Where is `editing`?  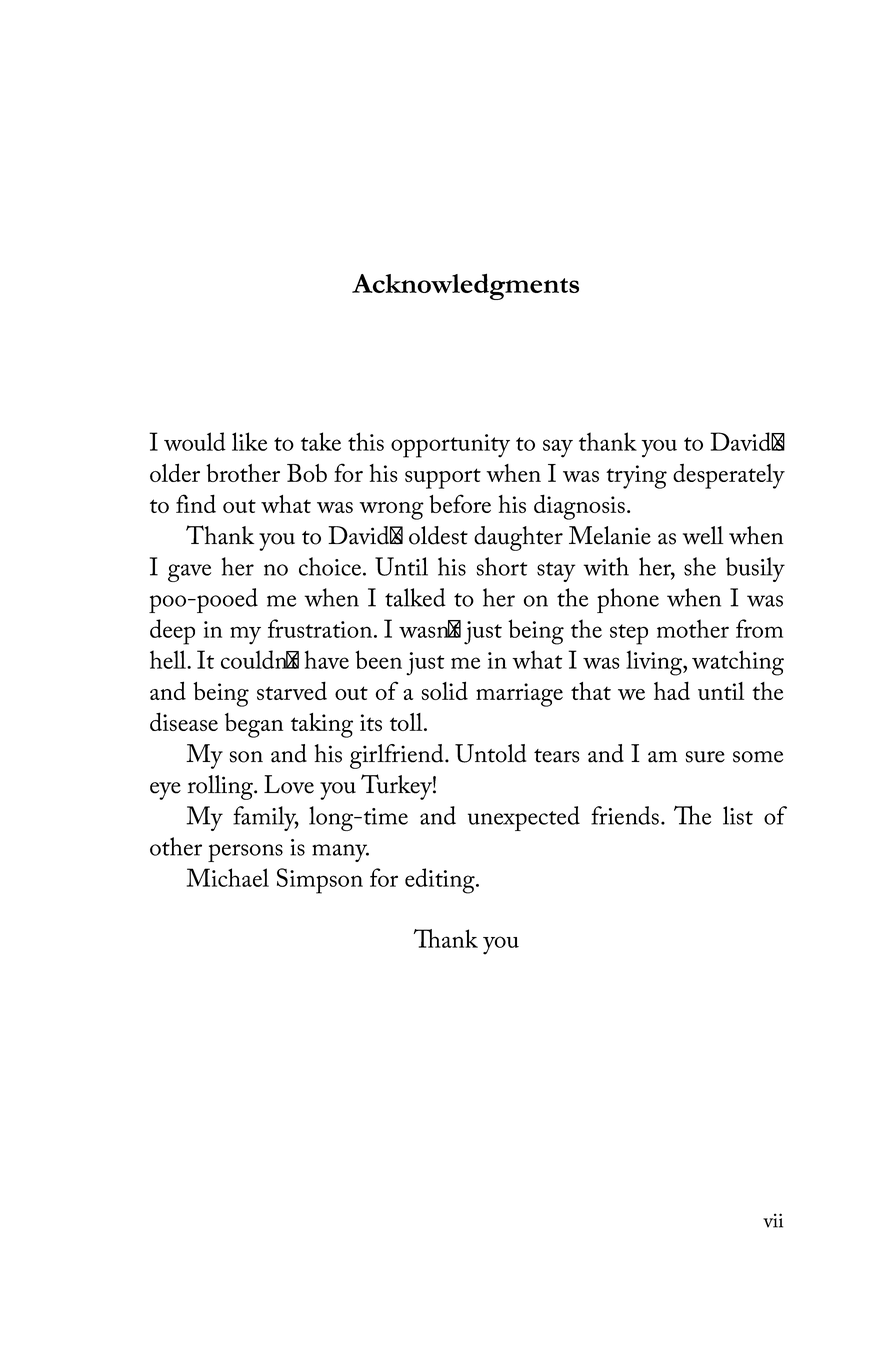
editing is located at coordinates (441, 881).
